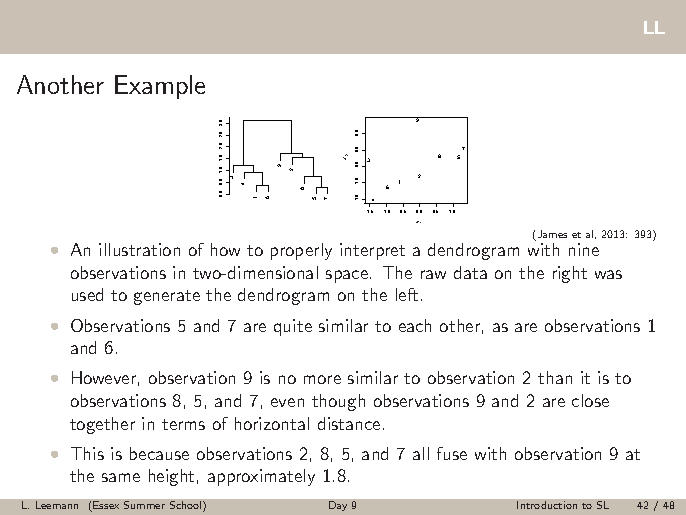  I want to click on than, so click(555, 377).
